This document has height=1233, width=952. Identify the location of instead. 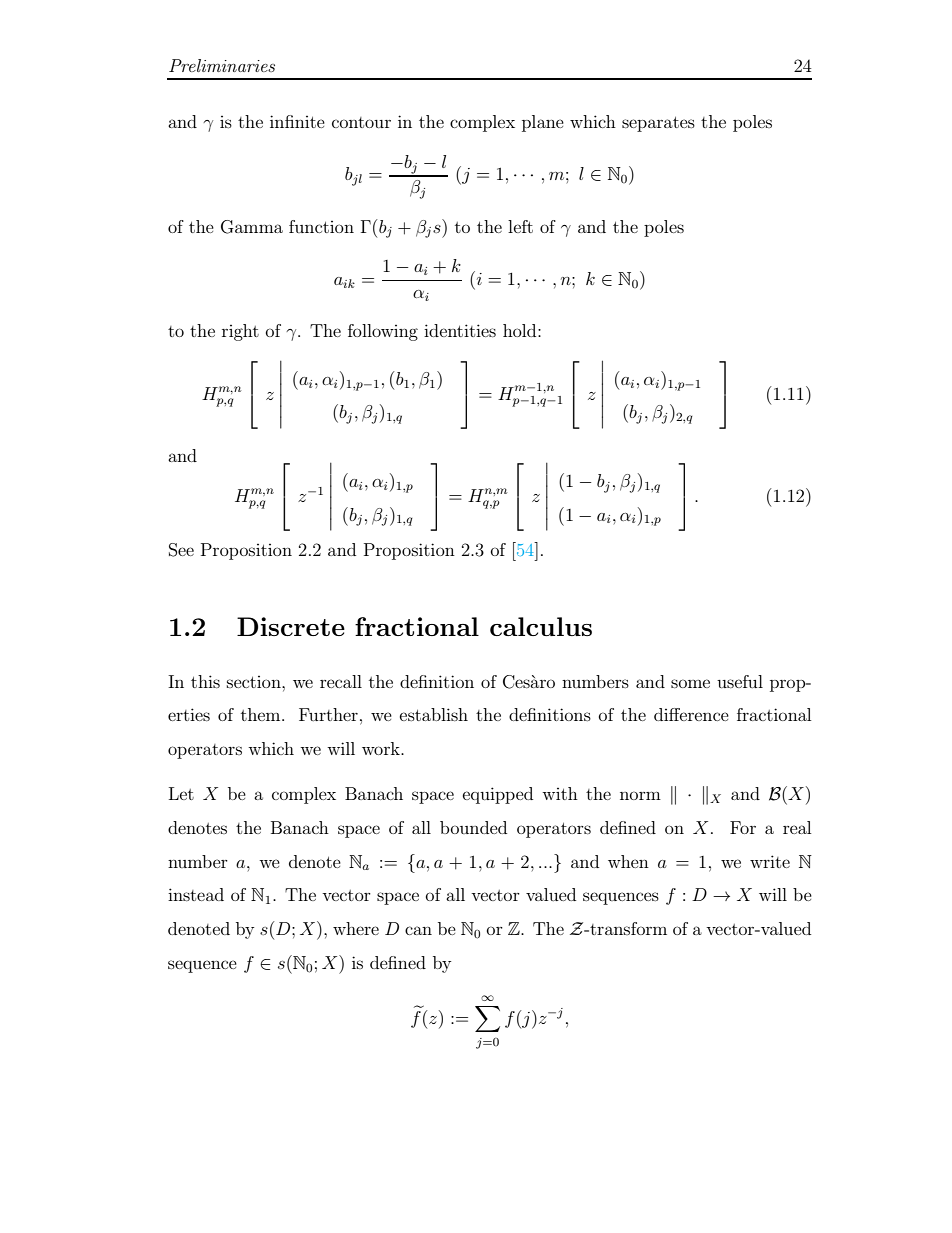
(196, 894).
